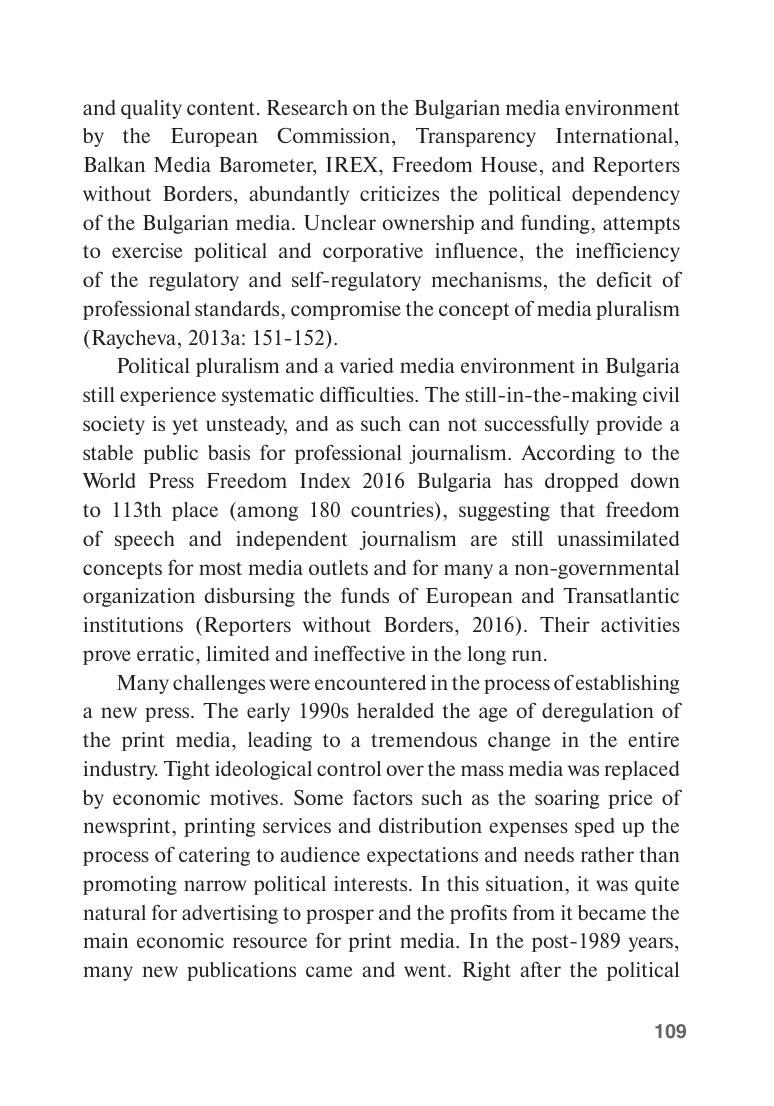  What do you see at coordinates (145, 540) in the screenshot?
I see `speech` at bounding box center [145, 540].
